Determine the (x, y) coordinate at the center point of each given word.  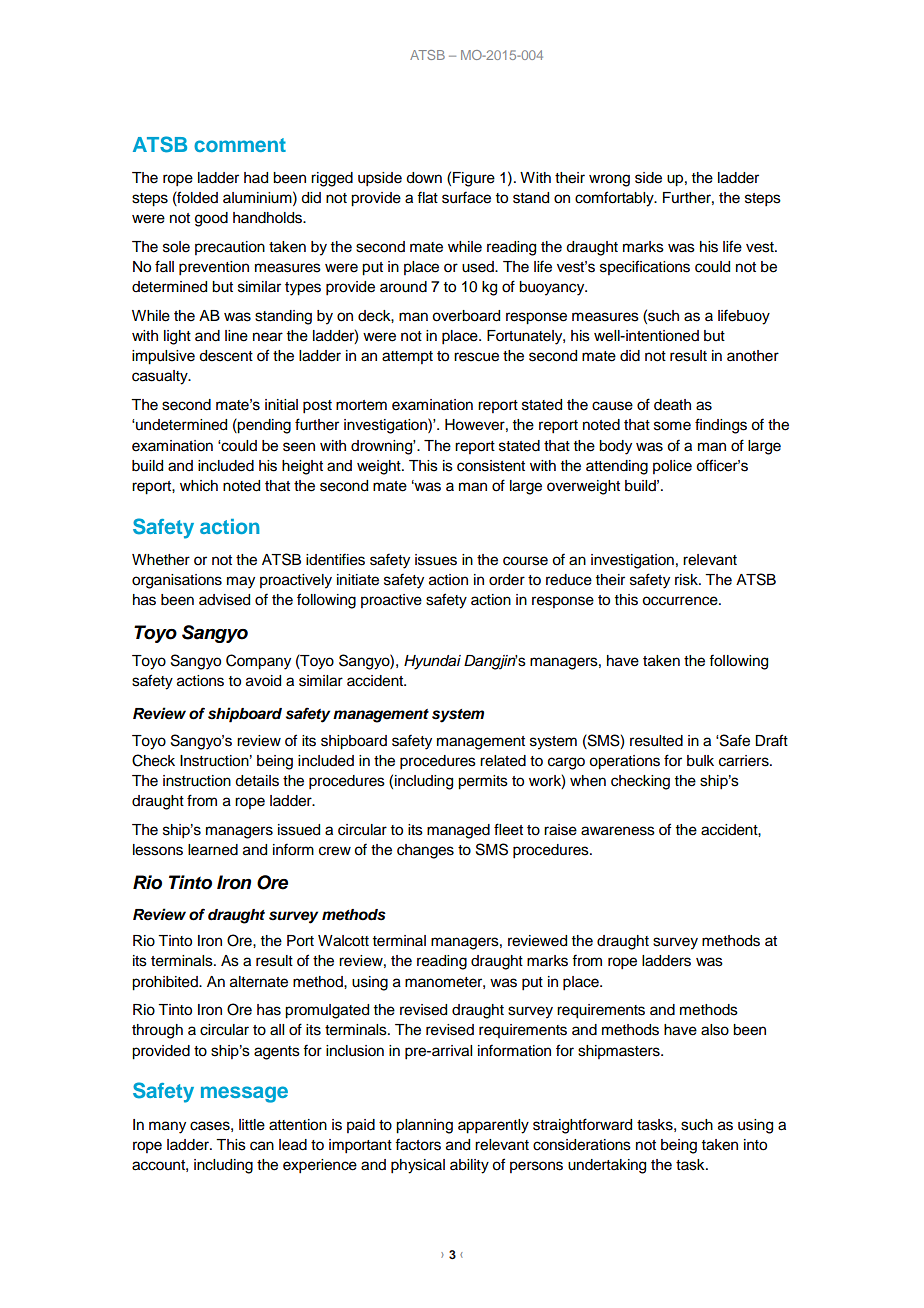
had (256, 178)
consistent (491, 466)
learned (213, 850)
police (672, 467)
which (199, 486)
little (252, 1125)
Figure (474, 179)
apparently (493, 1126)
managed (458, 831)
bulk (700, 761)
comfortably (615, 199)
